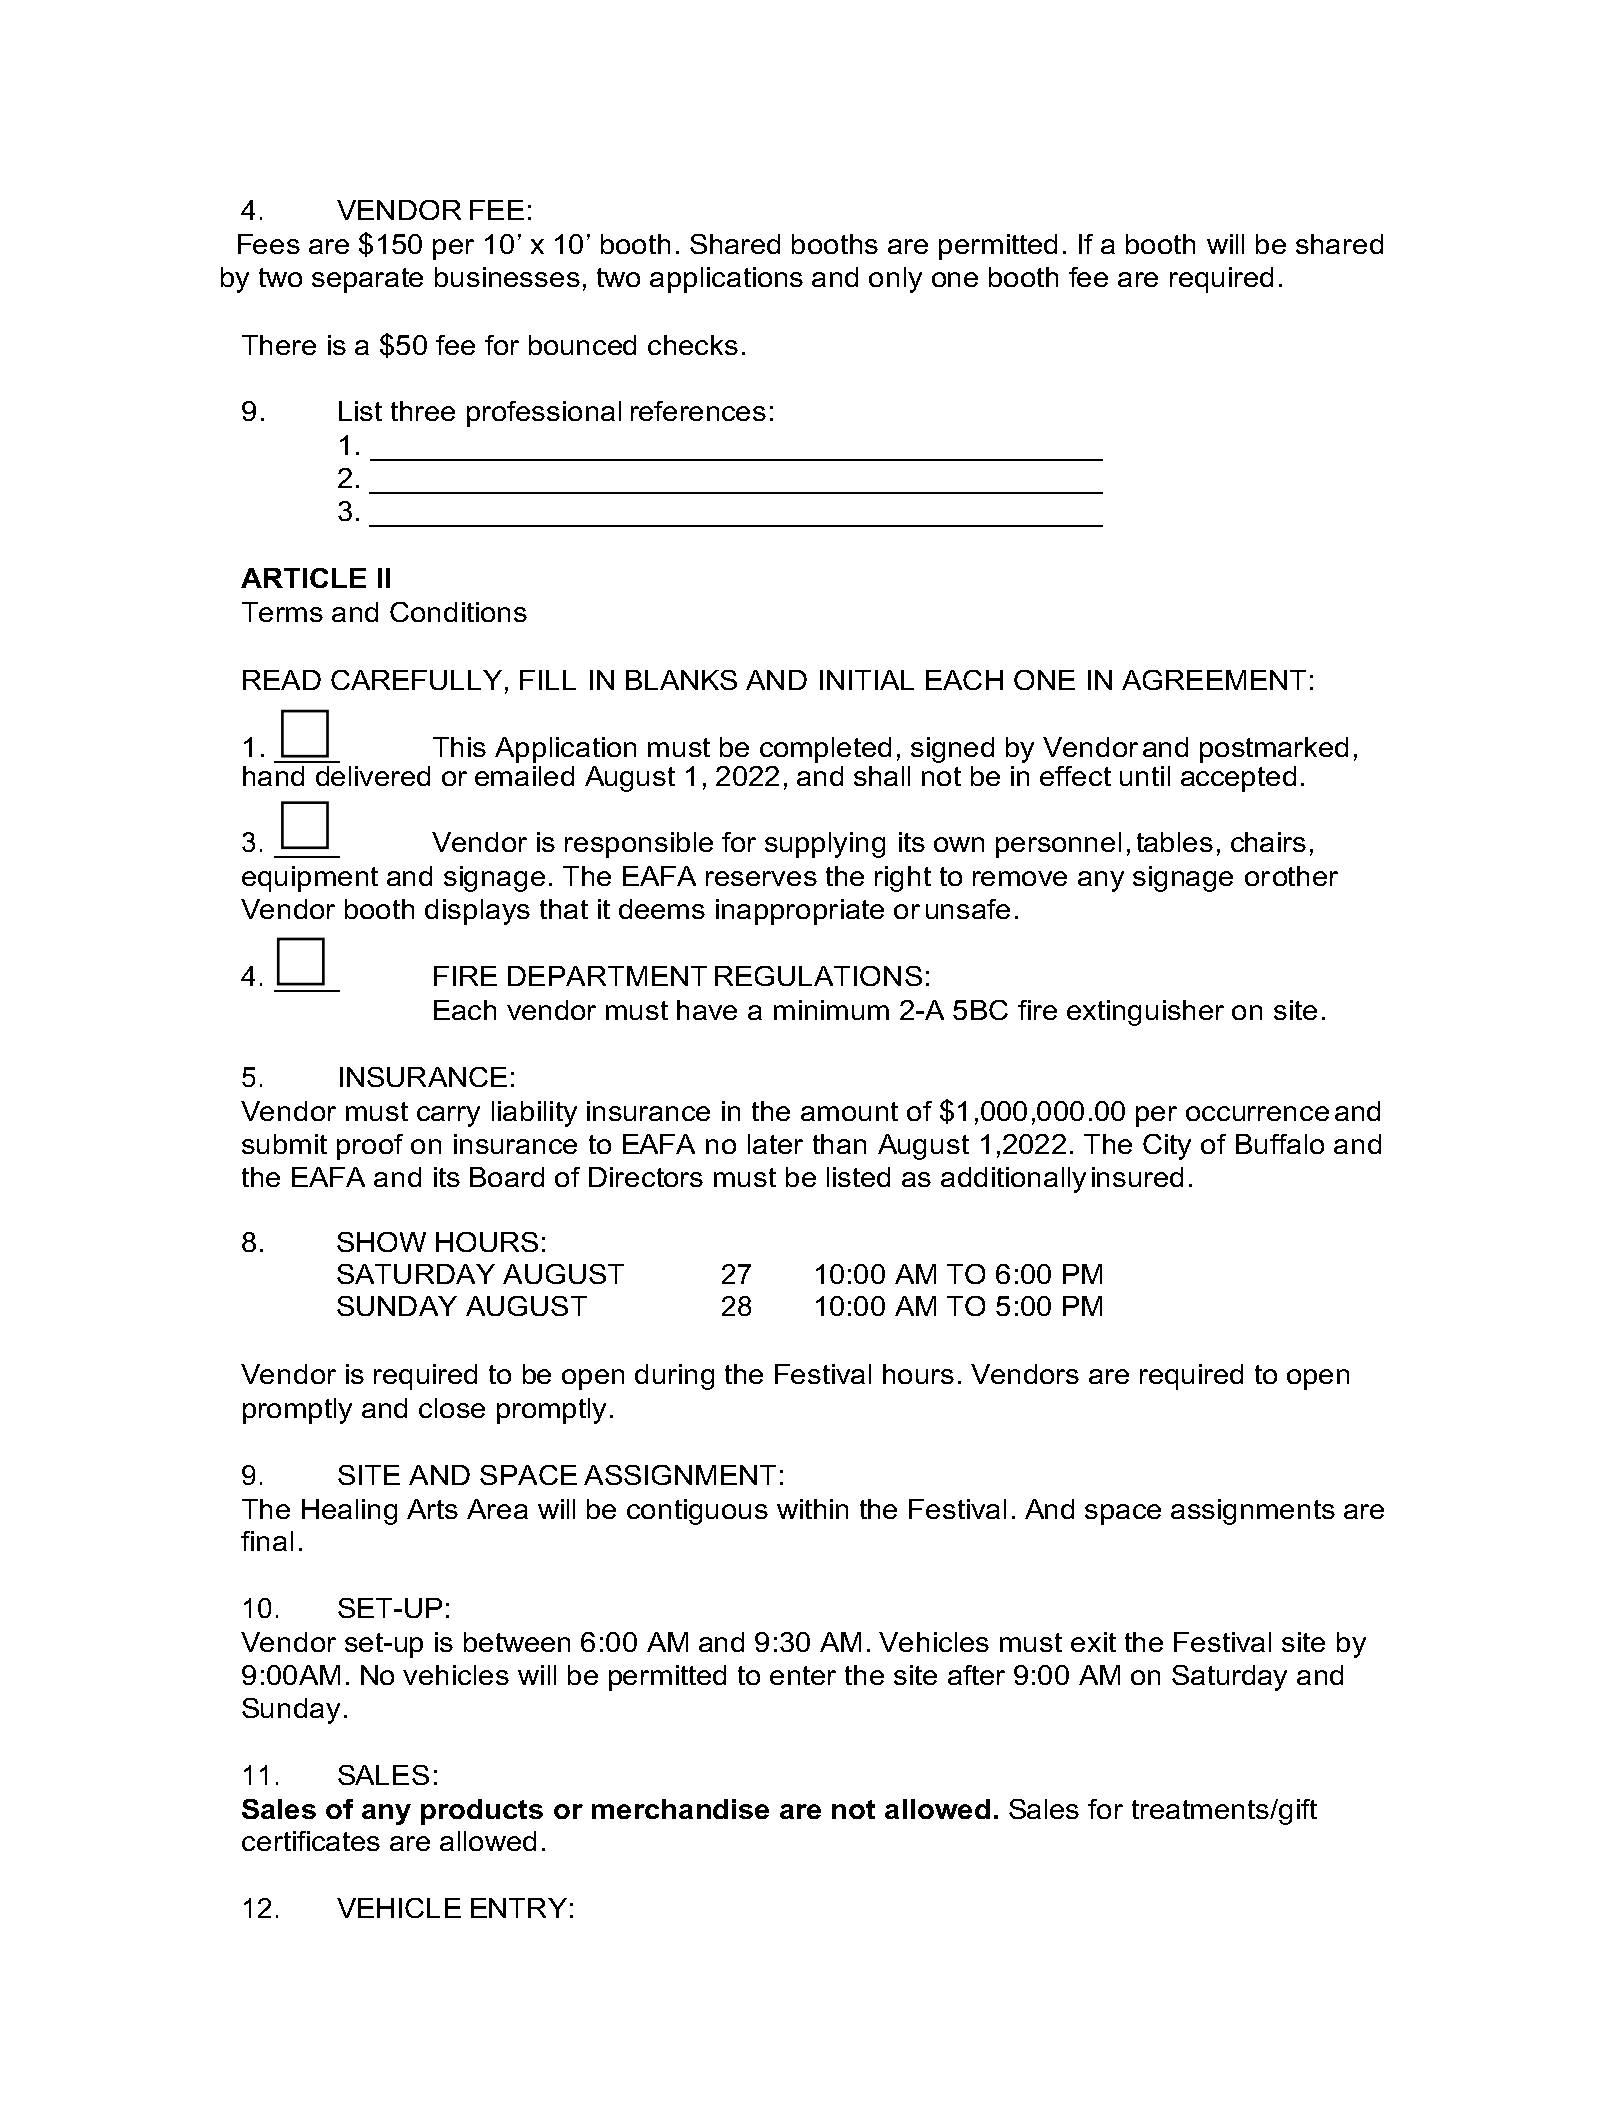 The width and height of the screenshot is (1624, 2101). What do you see at coordinates (1093, 1642) in the screenshot?
I see `exit` at bounding box center [1093, 1642].
